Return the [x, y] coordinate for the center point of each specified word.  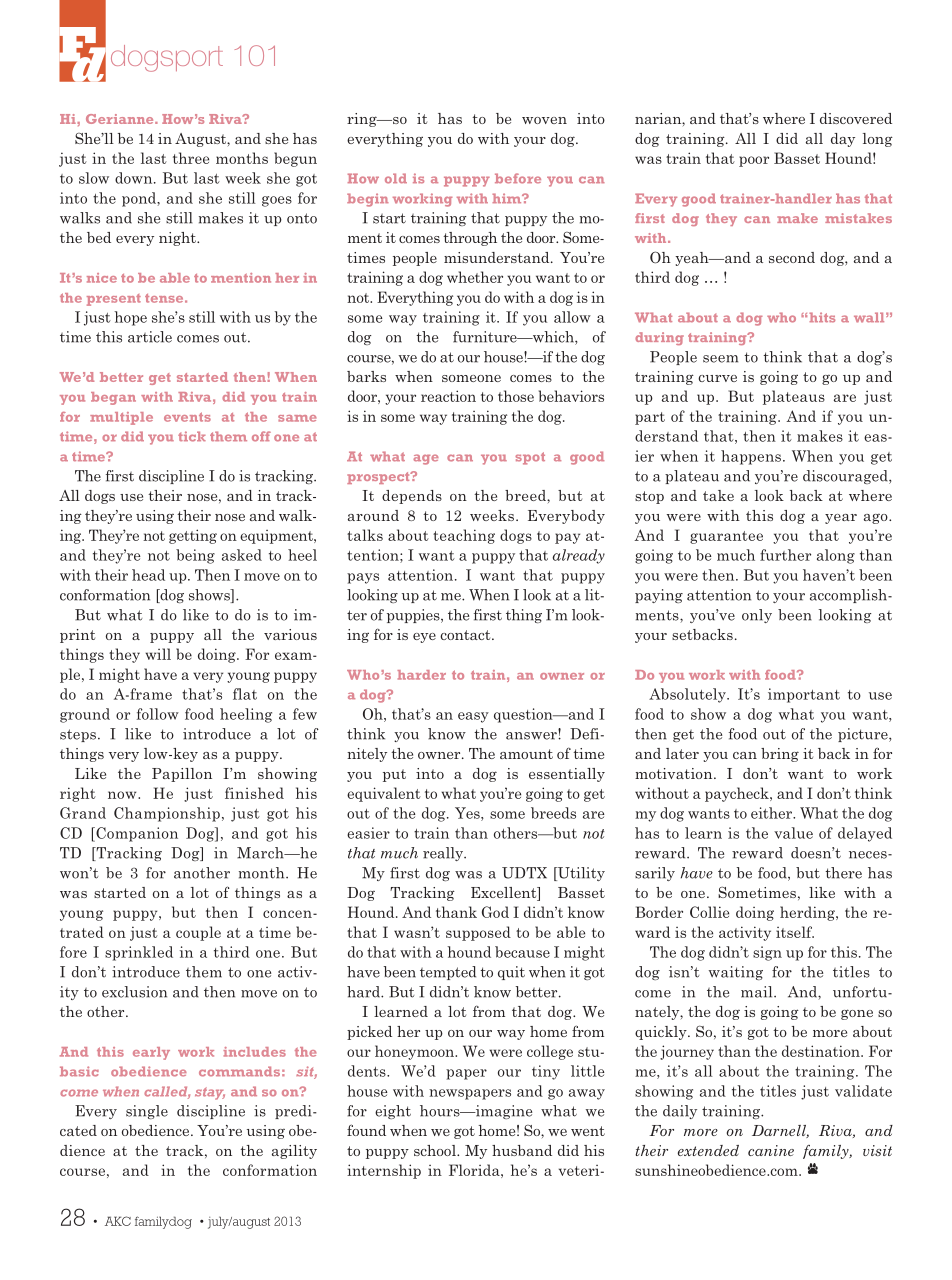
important [804, 695]
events [187, 417]
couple [198, 933]
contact [466, 635]
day [843, 140]
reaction [448, 396]
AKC [118, 1221]
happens [751, 457]
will [158, 654]
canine [771, 1150]
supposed [478, 933]
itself [795, 932]
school [436, 1150]
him [508, 198]
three [191, 158]
